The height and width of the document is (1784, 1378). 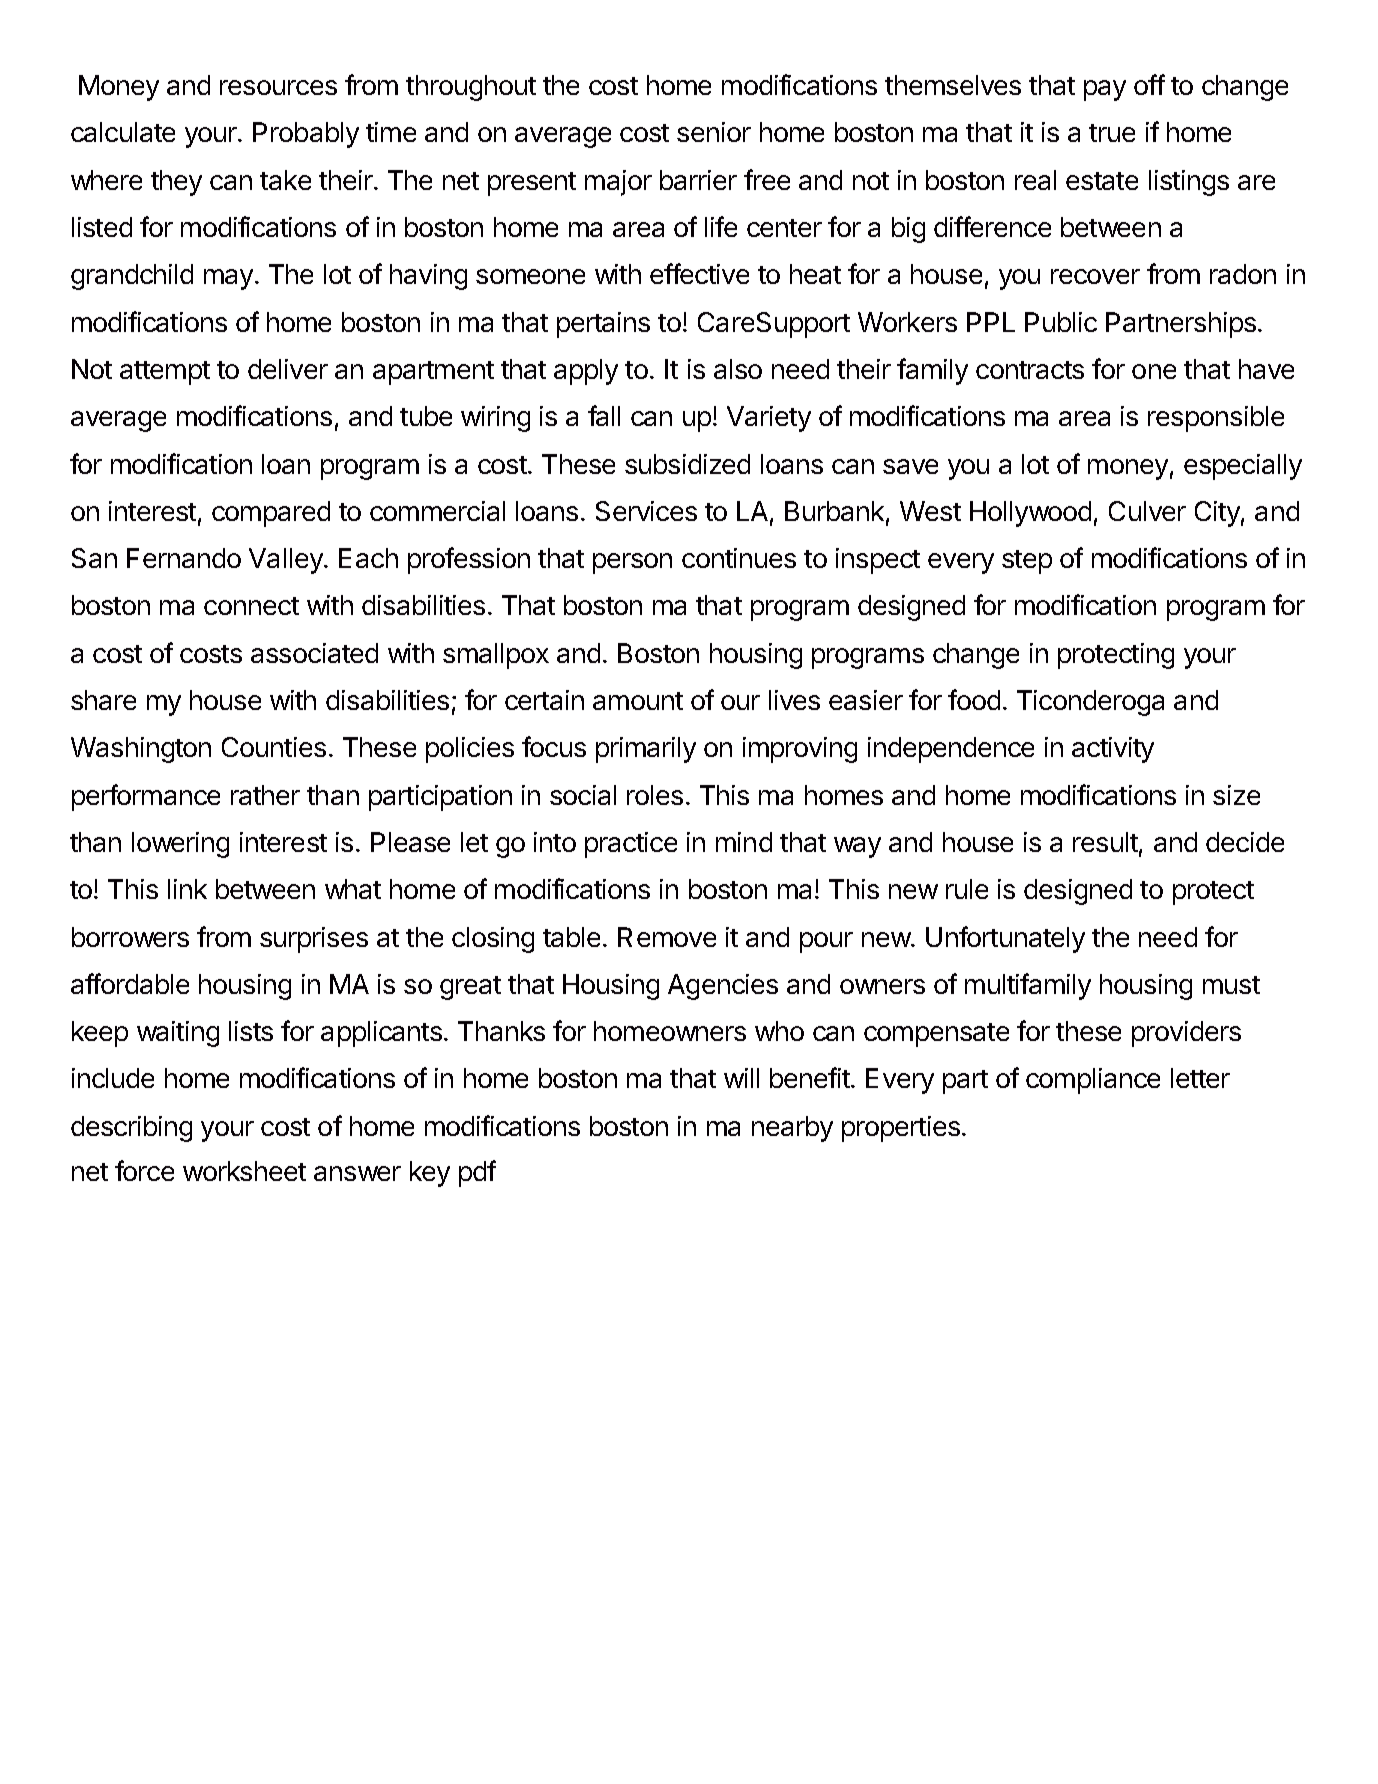 I want to click on person, so click(x=632, y=563).
